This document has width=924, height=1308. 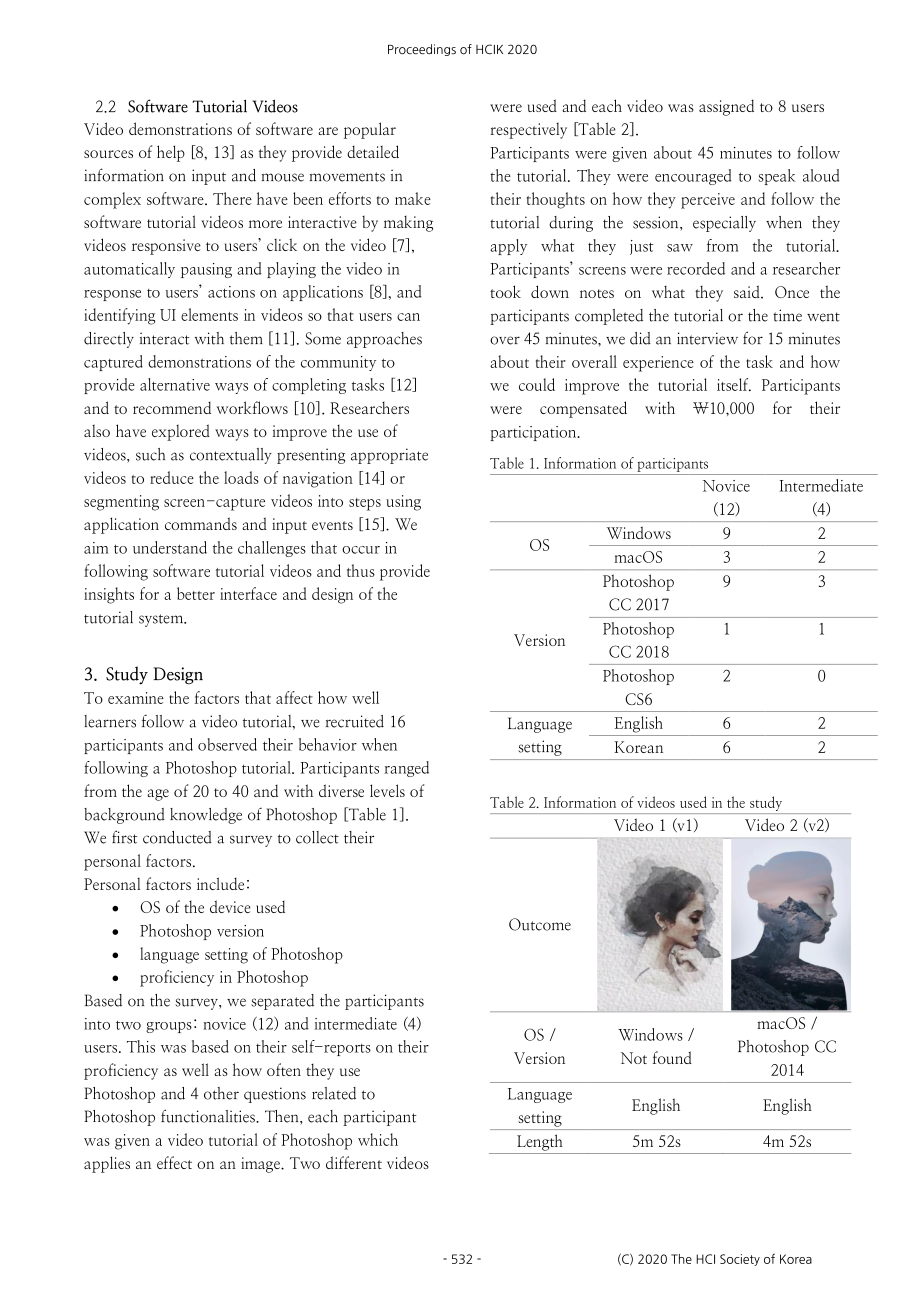 What do you see at coordinates (174, 1162) in the document?
I see `effect` at bounding box center [174, 1162].
